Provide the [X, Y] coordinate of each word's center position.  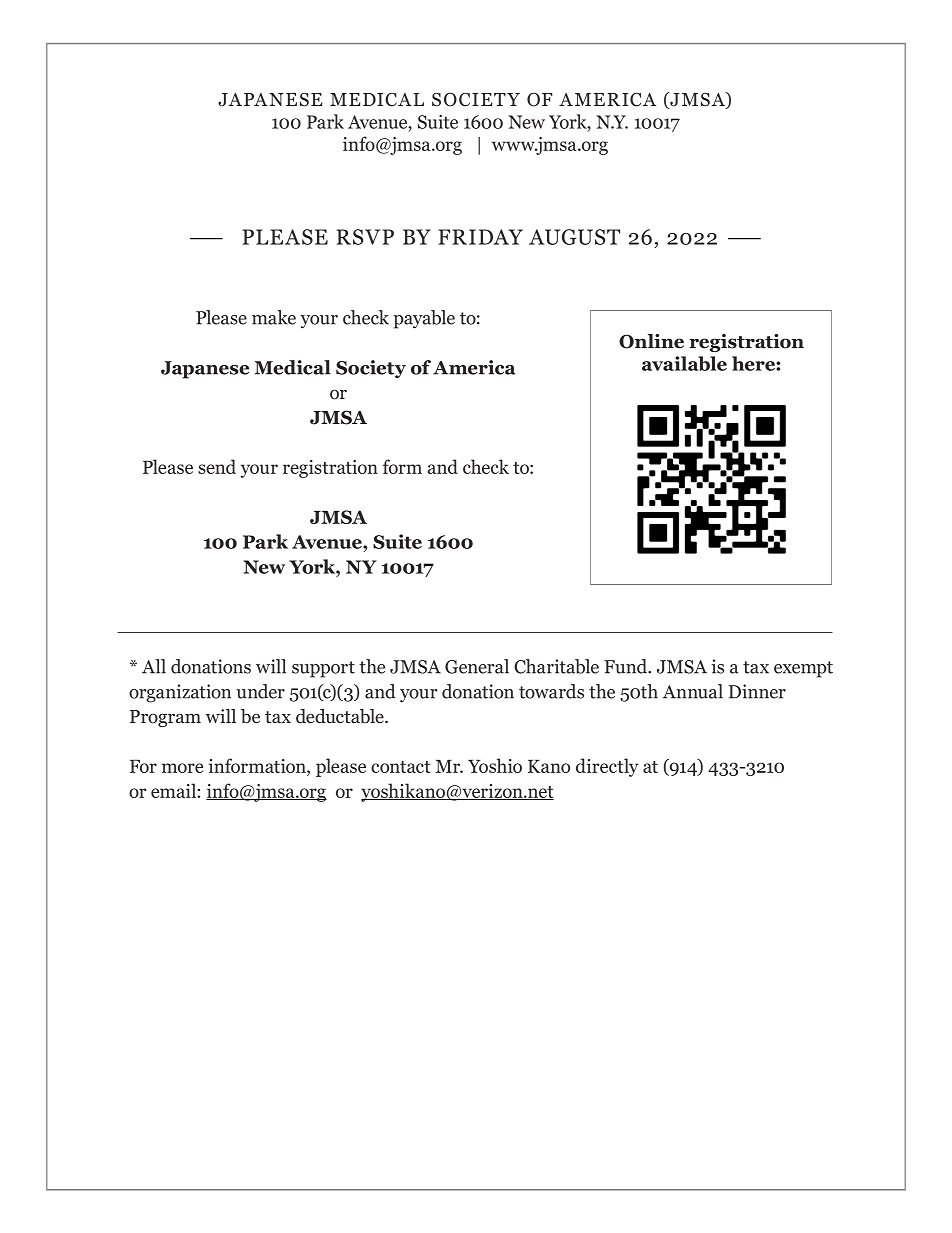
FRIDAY [480, 237]
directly [607, 767]
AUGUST [574, 237]
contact [400, 767]
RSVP [365, 237]
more [182, 768]
